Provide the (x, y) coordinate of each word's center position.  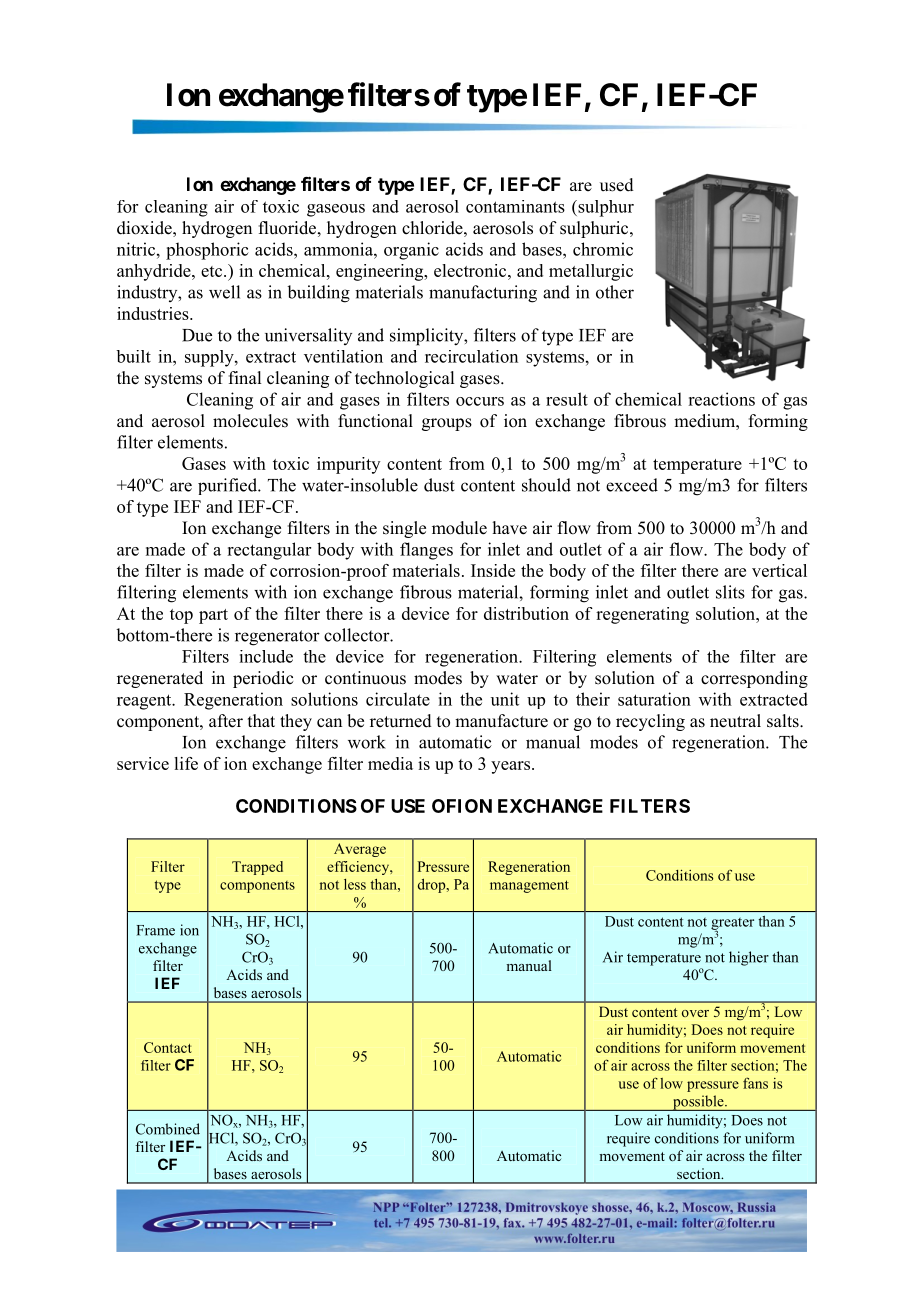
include (266, 656)
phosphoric (207, 251)
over (695, 1013)
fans (755, 1083)
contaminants (515, 206)
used (617, 185)
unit (505, 699)
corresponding (754, 679)
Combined (168, 1129)
